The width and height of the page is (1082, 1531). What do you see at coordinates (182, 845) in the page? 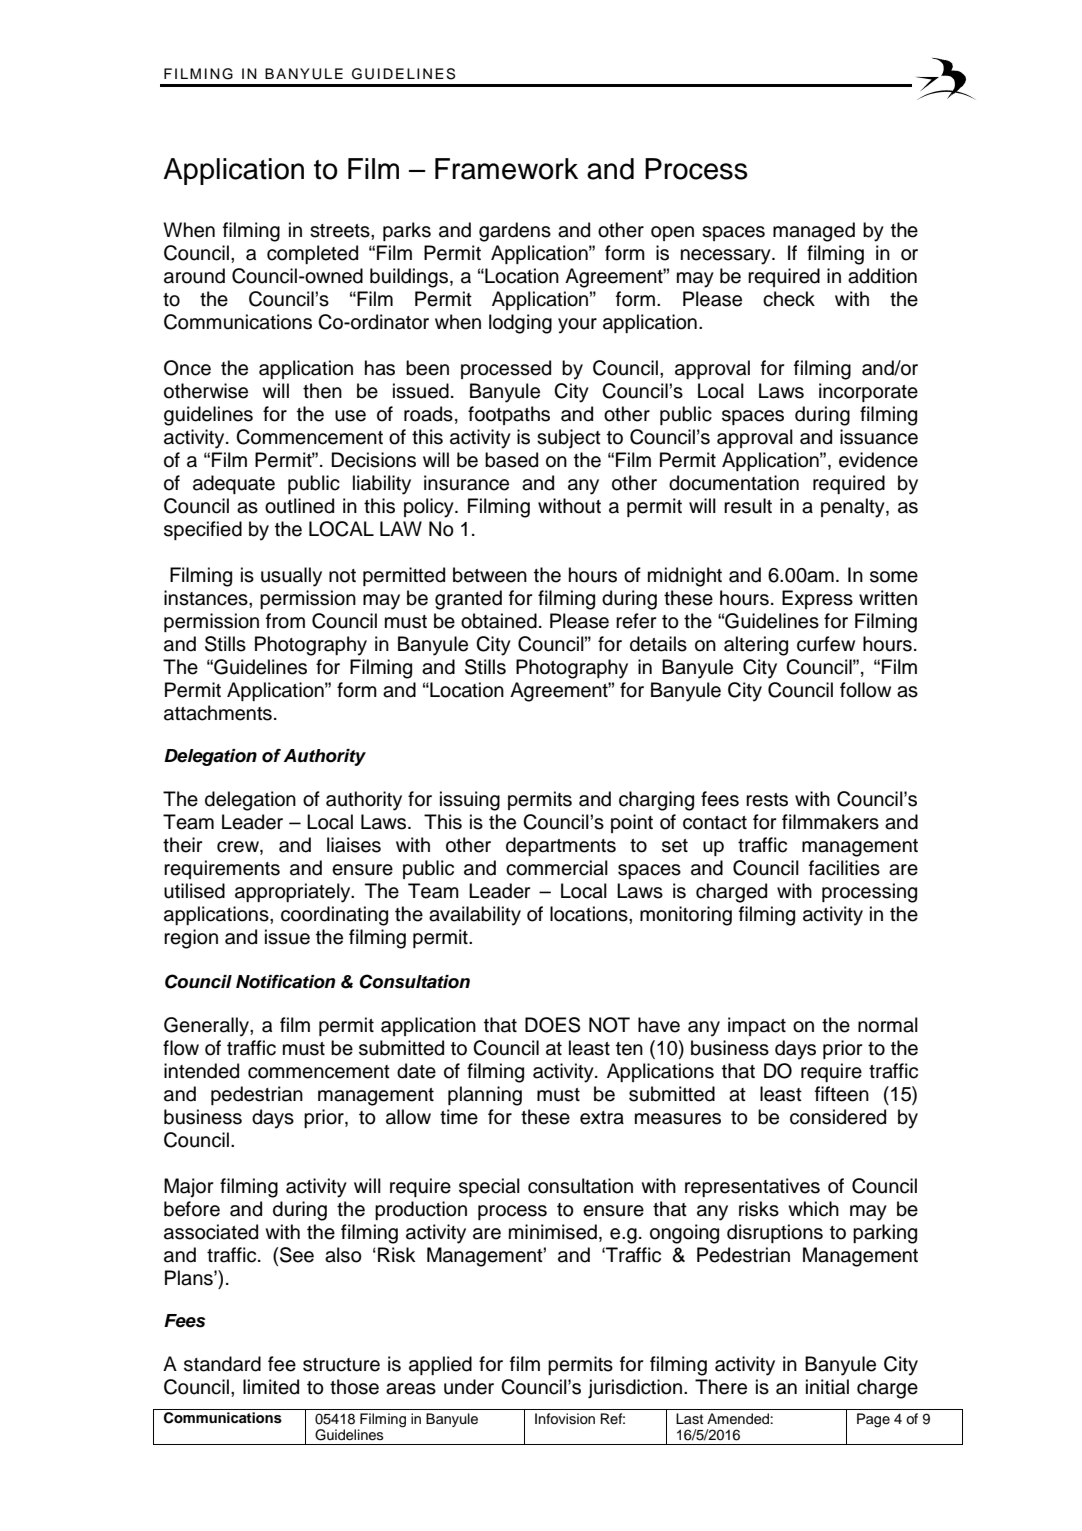
I see `their` at bounding box center [182, 845].
